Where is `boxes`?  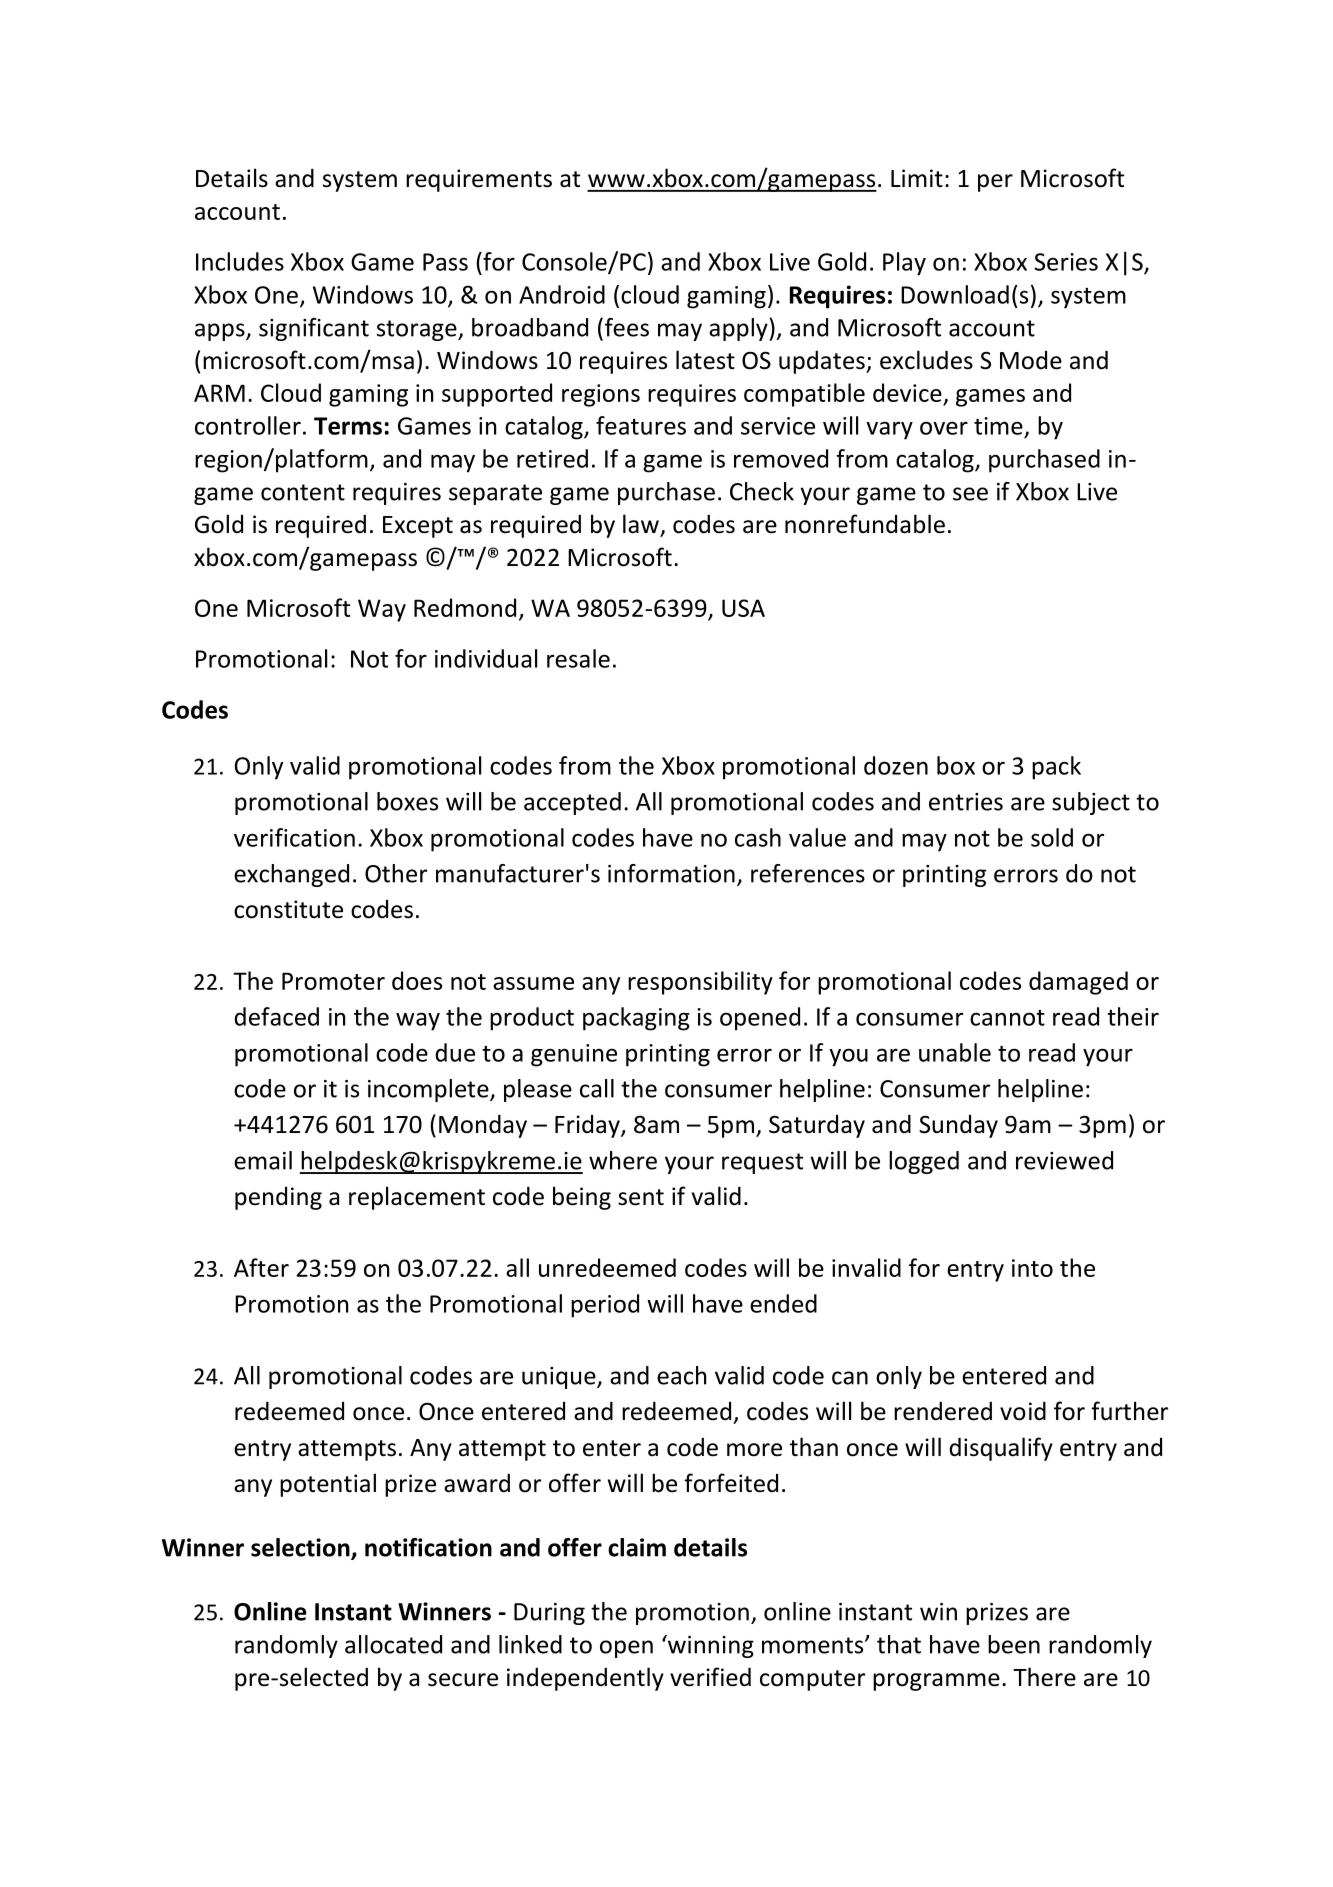
boxes is located at coordinates (407, 801).
